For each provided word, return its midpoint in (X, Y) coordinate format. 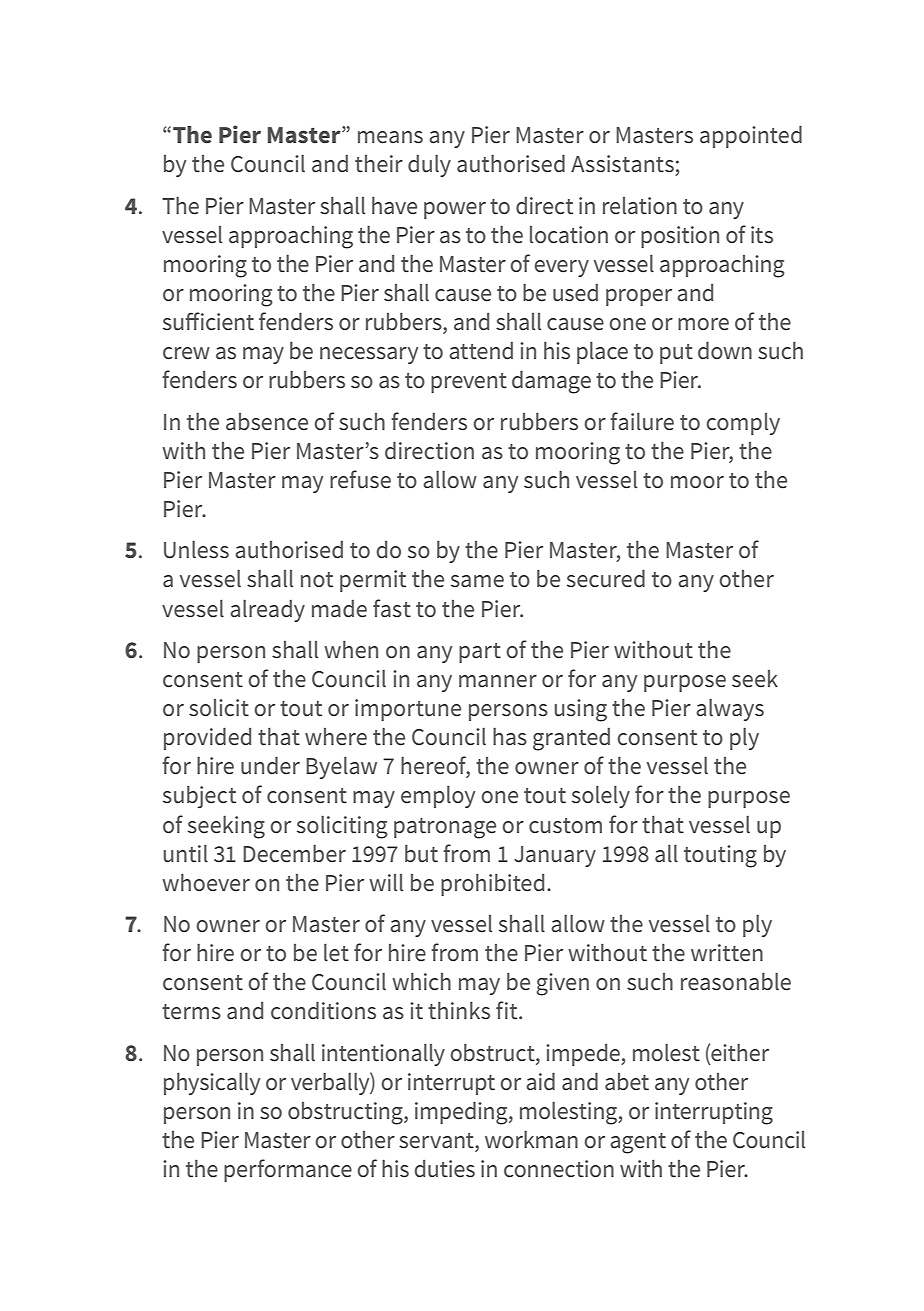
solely (601, 796)
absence (267, 422)
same (477, 581)
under (270, 765)
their (379, 164)
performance (288, 1170)
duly (429, 165)
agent (638, 1143)
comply (743, 424)
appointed (751, 136)
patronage (445, 828)
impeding (462, 1113)
